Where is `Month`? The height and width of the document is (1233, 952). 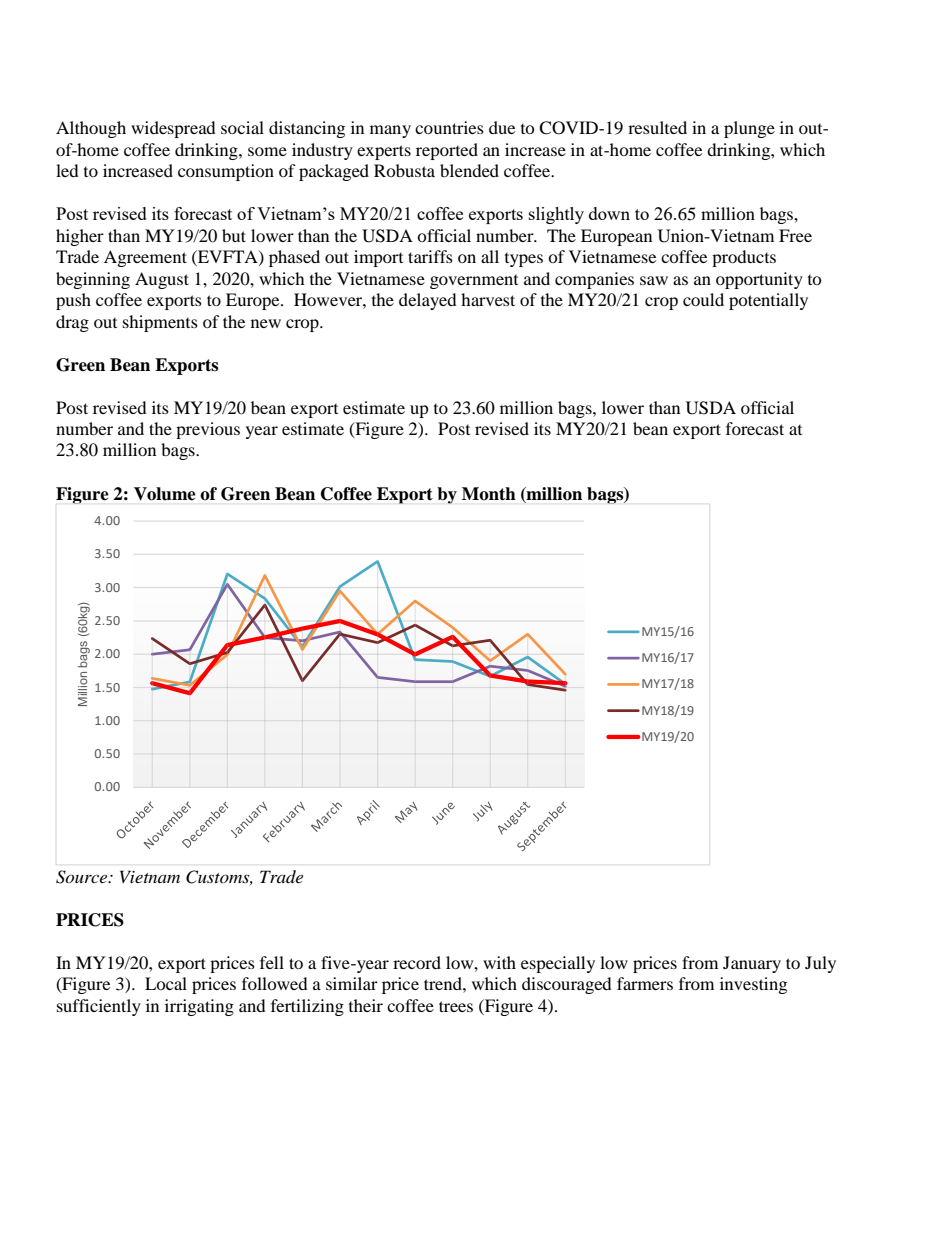 Month is located at coordinates (489, 494).
